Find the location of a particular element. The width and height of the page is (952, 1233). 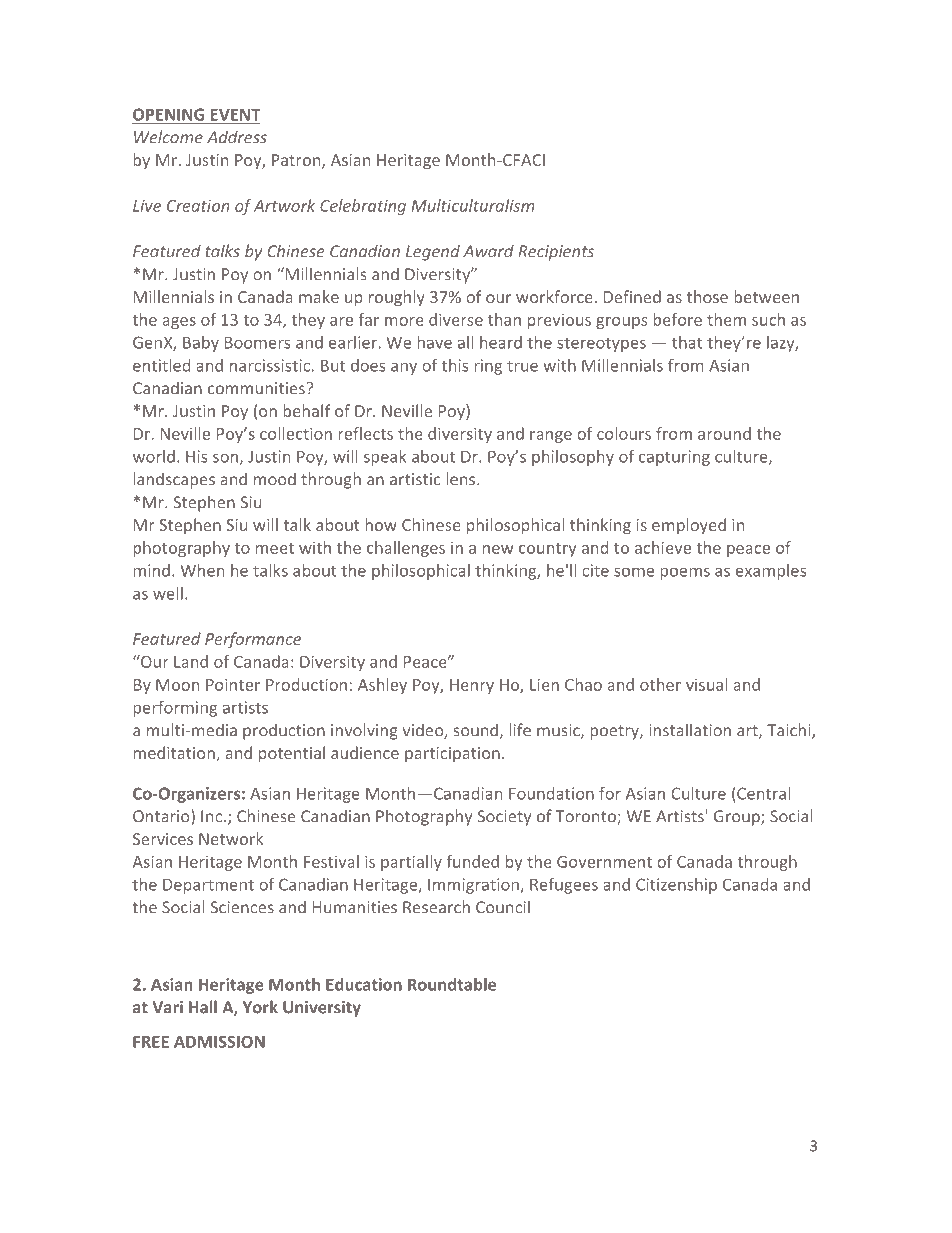

son is located at coordinates (225, 458).
